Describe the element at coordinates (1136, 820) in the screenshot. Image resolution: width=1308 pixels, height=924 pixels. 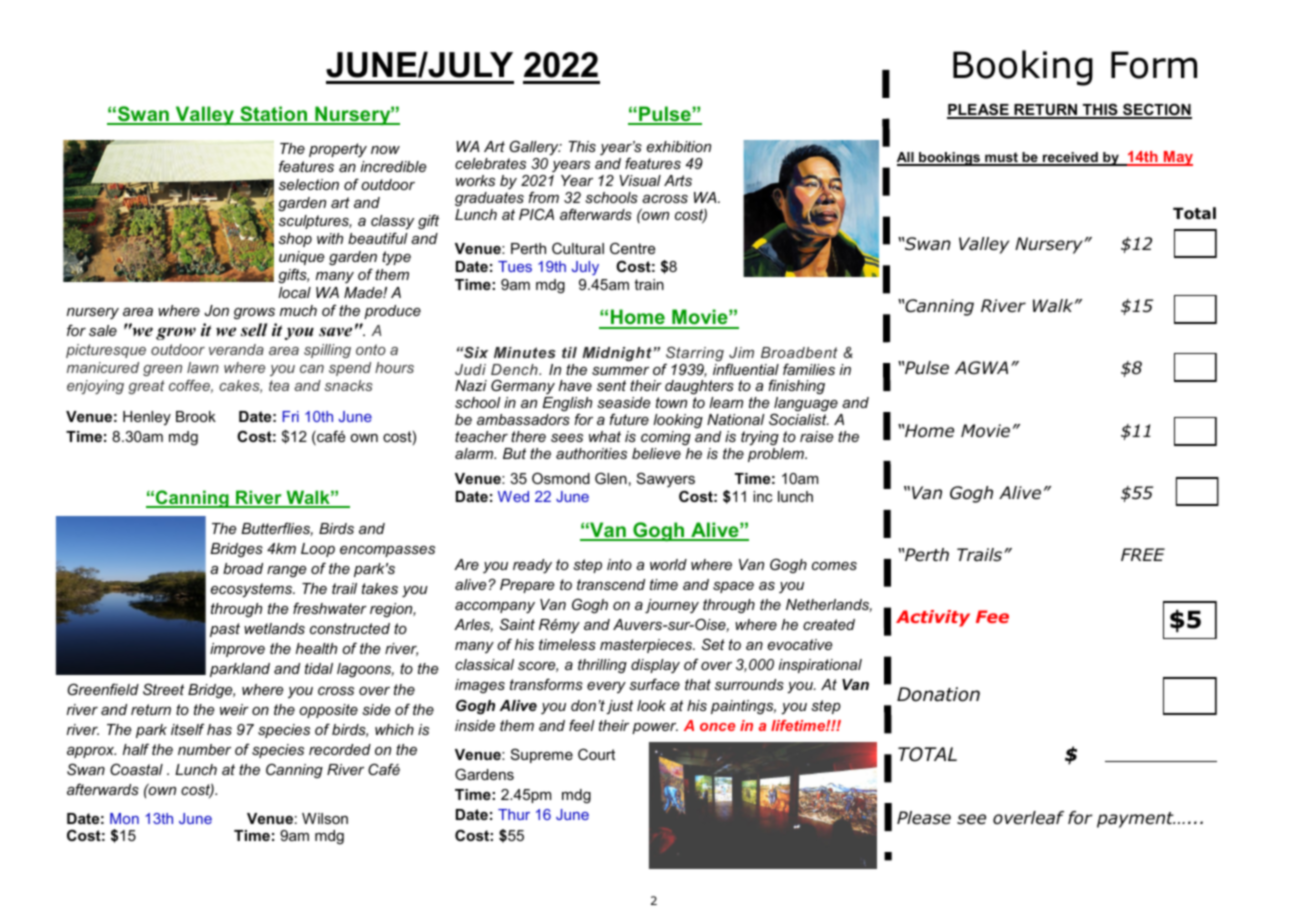
I see `payment` at that location.
